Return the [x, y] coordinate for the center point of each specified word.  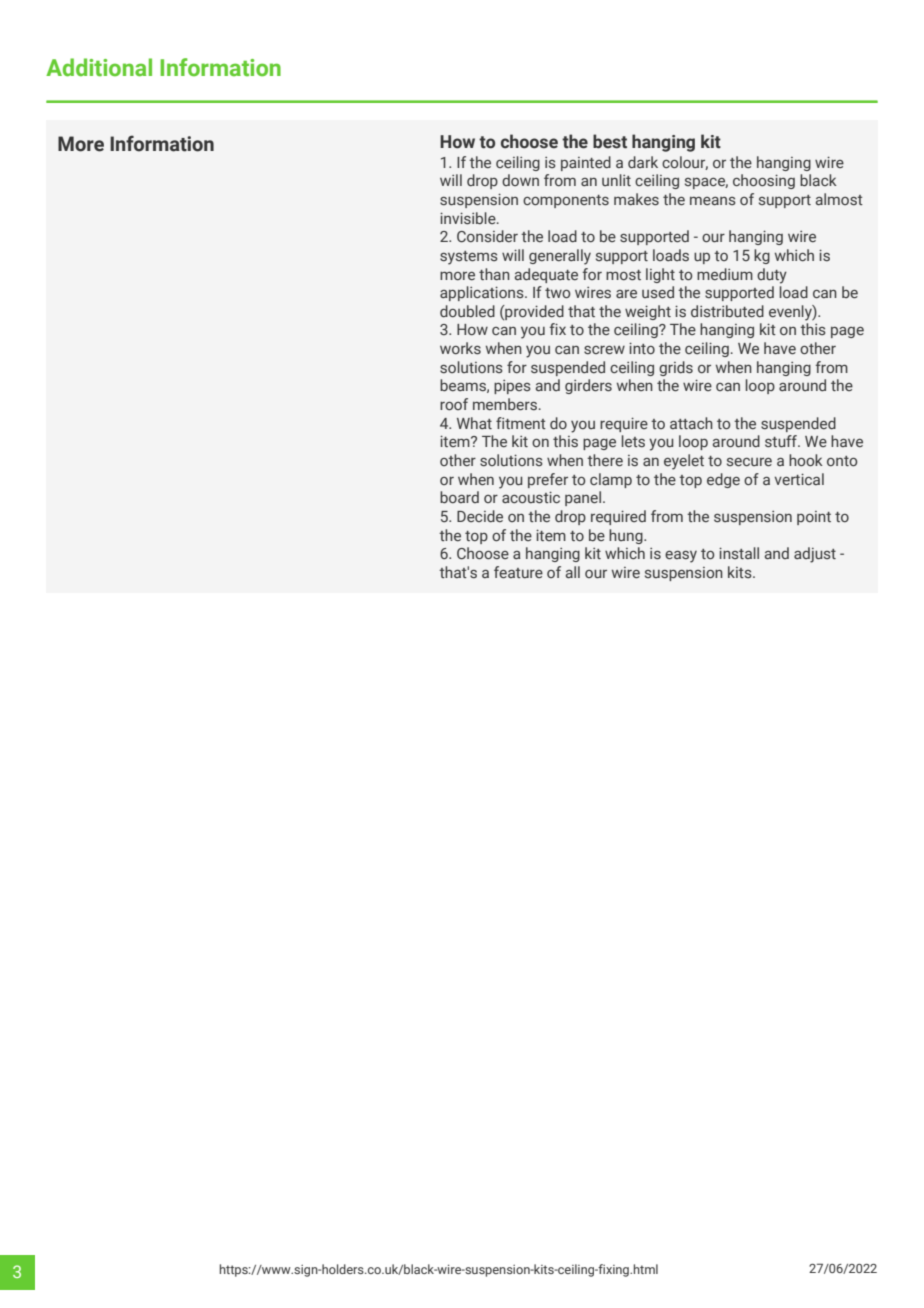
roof [454, 404]
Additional [99, 67]
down [520, 180]
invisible [469, 218]
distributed [727, 311]
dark [643, 162]
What [474, 423]
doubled [467, 311]
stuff [782, 441]
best [610, 141]
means [713, 201]
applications [483, 293]
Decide [480, 516]
